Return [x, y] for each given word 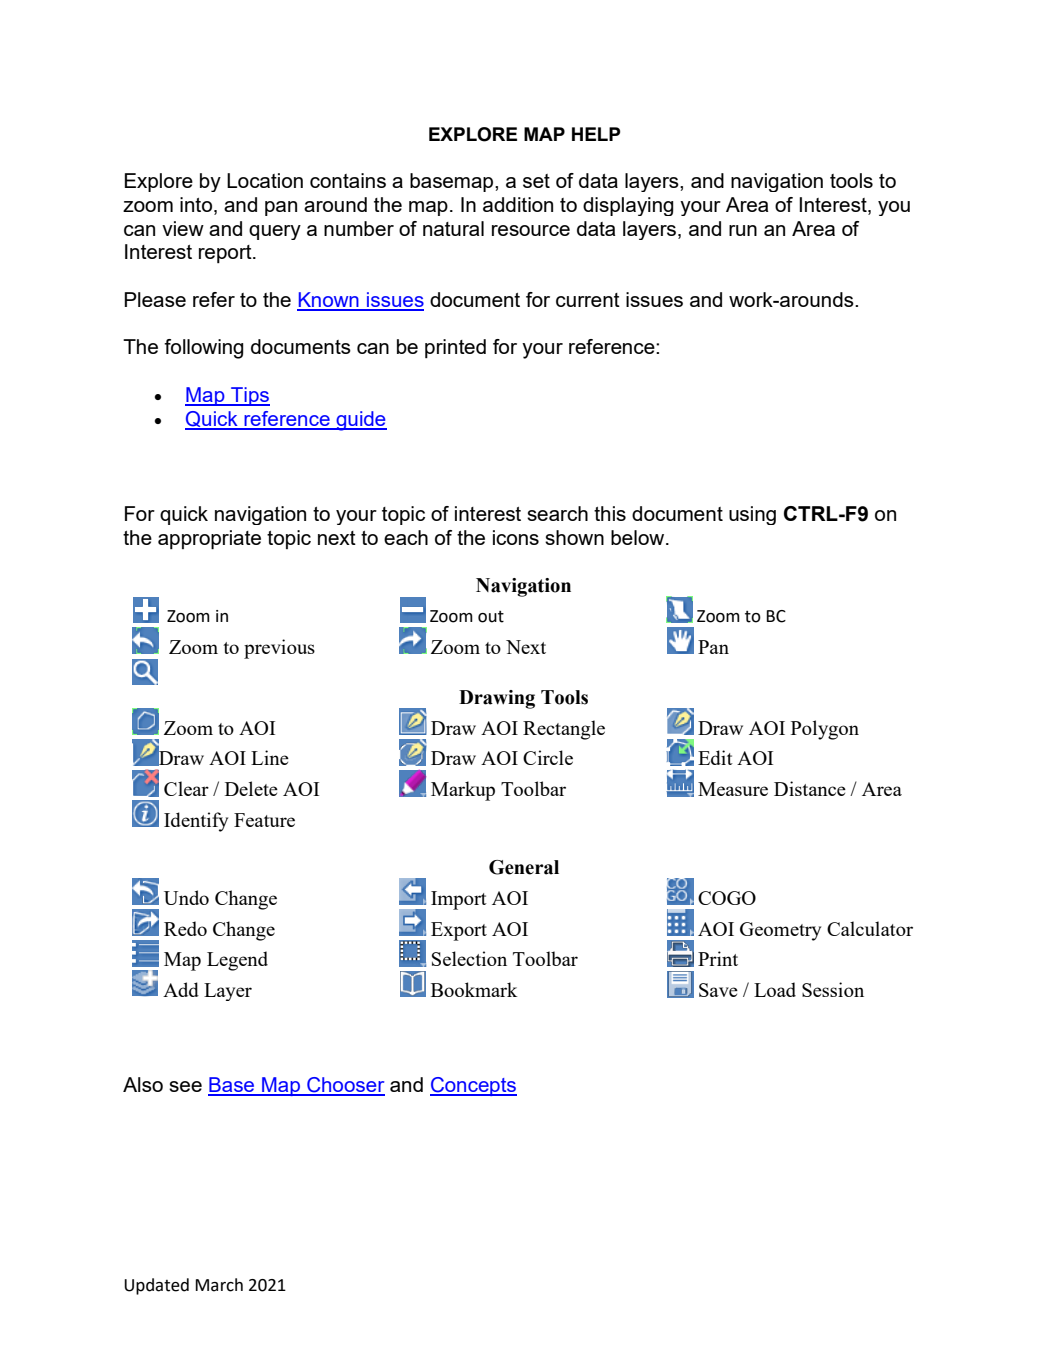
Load [775, 989]
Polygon [825, 730]
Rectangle [564, 730]
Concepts [473, 1086]
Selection [469, 958]
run [743, 230]
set [536, 181]
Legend [237, 961]
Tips [249, 396]
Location [265, 180]
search [557, 513]
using [752, 515]
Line [270, 757]
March [219, 1285]
